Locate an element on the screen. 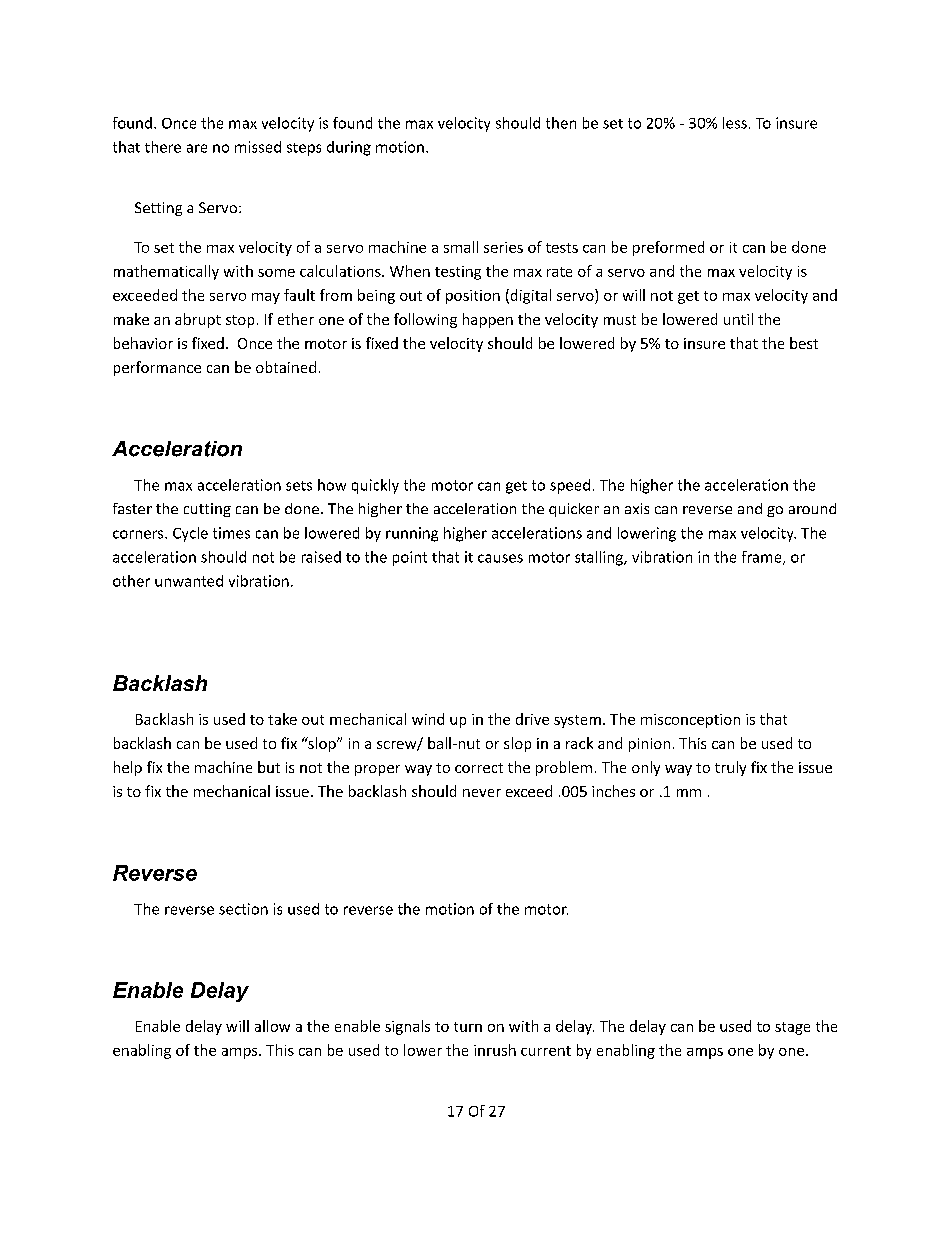  then is located at coordinates (561, 123).
